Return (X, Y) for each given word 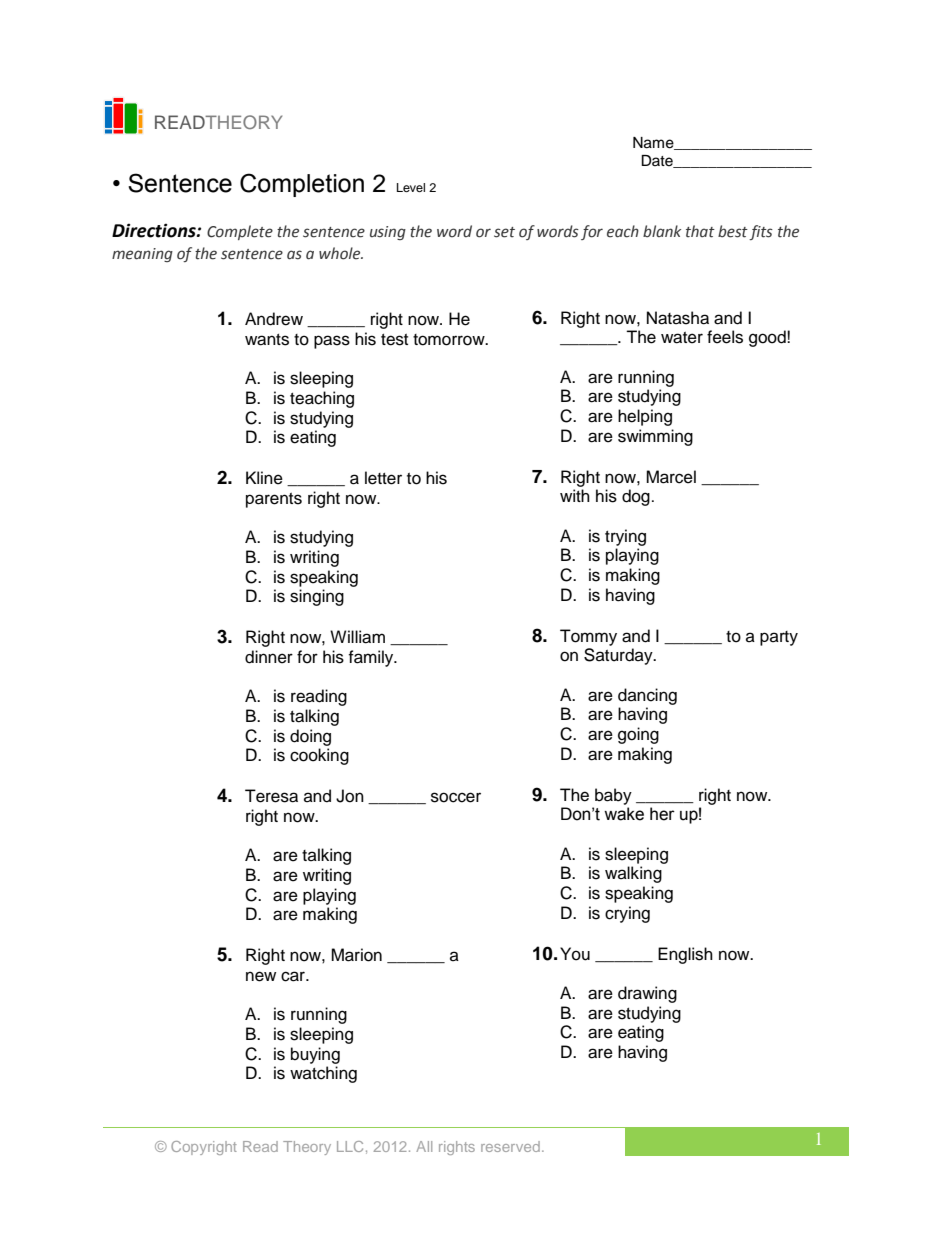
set (504, 232)
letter (383, 478)
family (372, 658)
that (700, 231)
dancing (647, 696)
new (261, 976)
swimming (655, 437)
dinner (269, 657)
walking (633, 874)
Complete (240, 232)
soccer (456, 797)
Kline (264, 478)
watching (323, 1074)
